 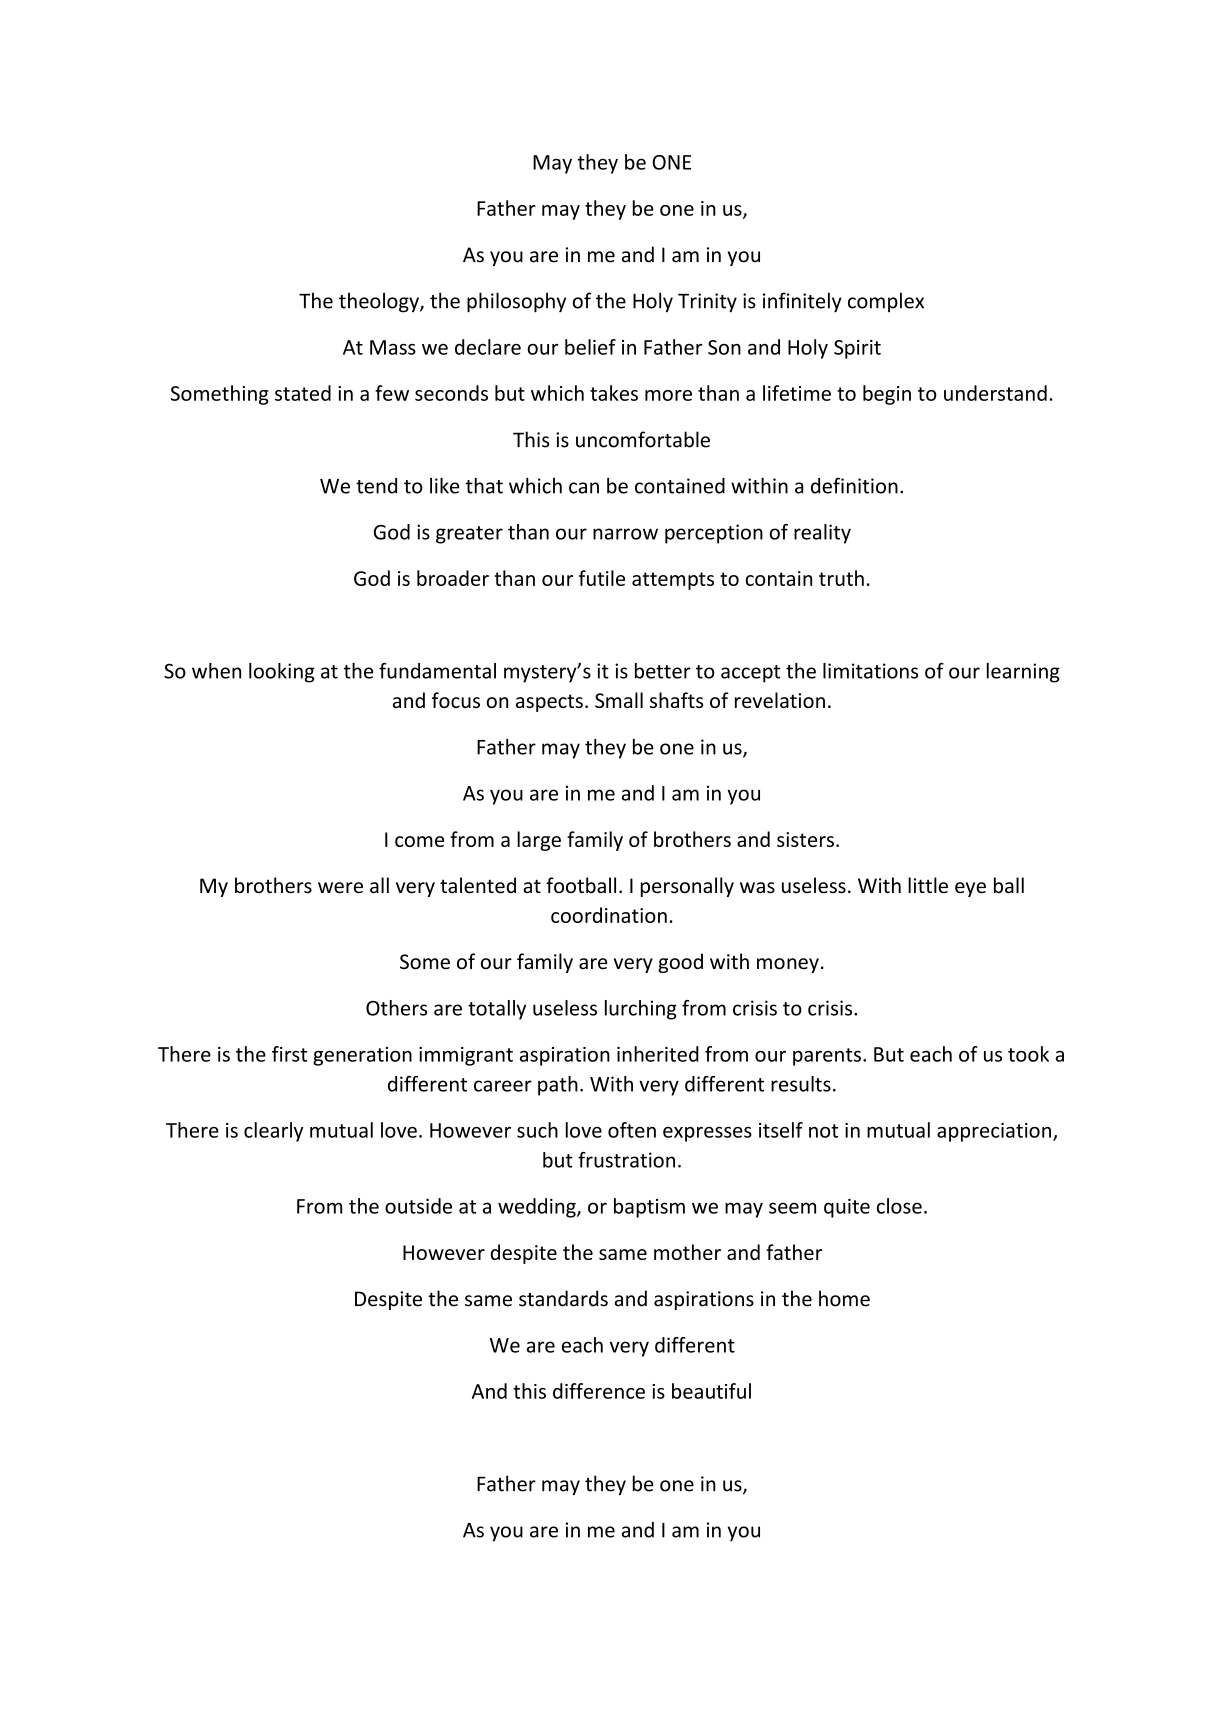 I want to click on belief, so click(x=590, y=347).
